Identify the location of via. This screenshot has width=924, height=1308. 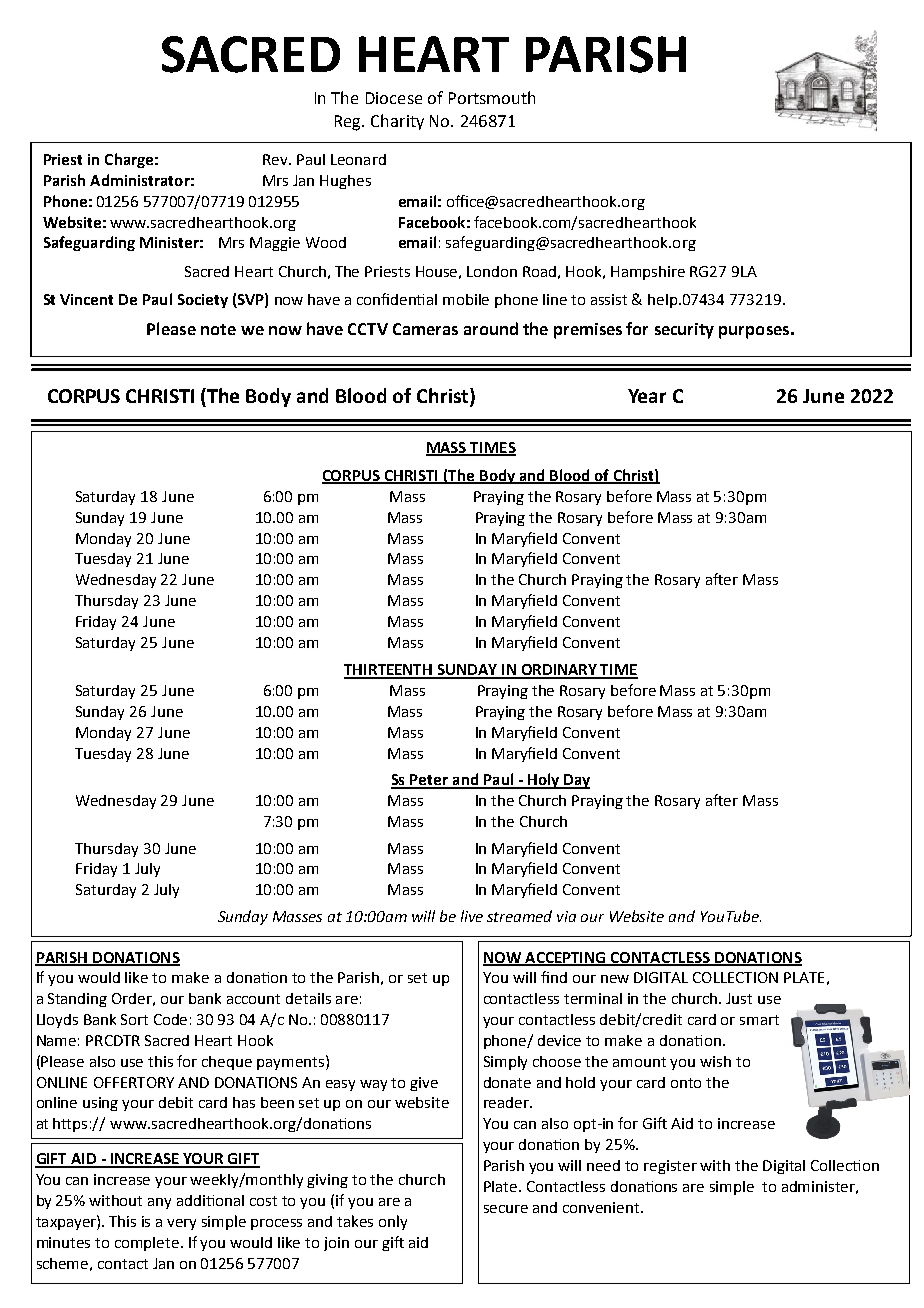
(566, 916).
